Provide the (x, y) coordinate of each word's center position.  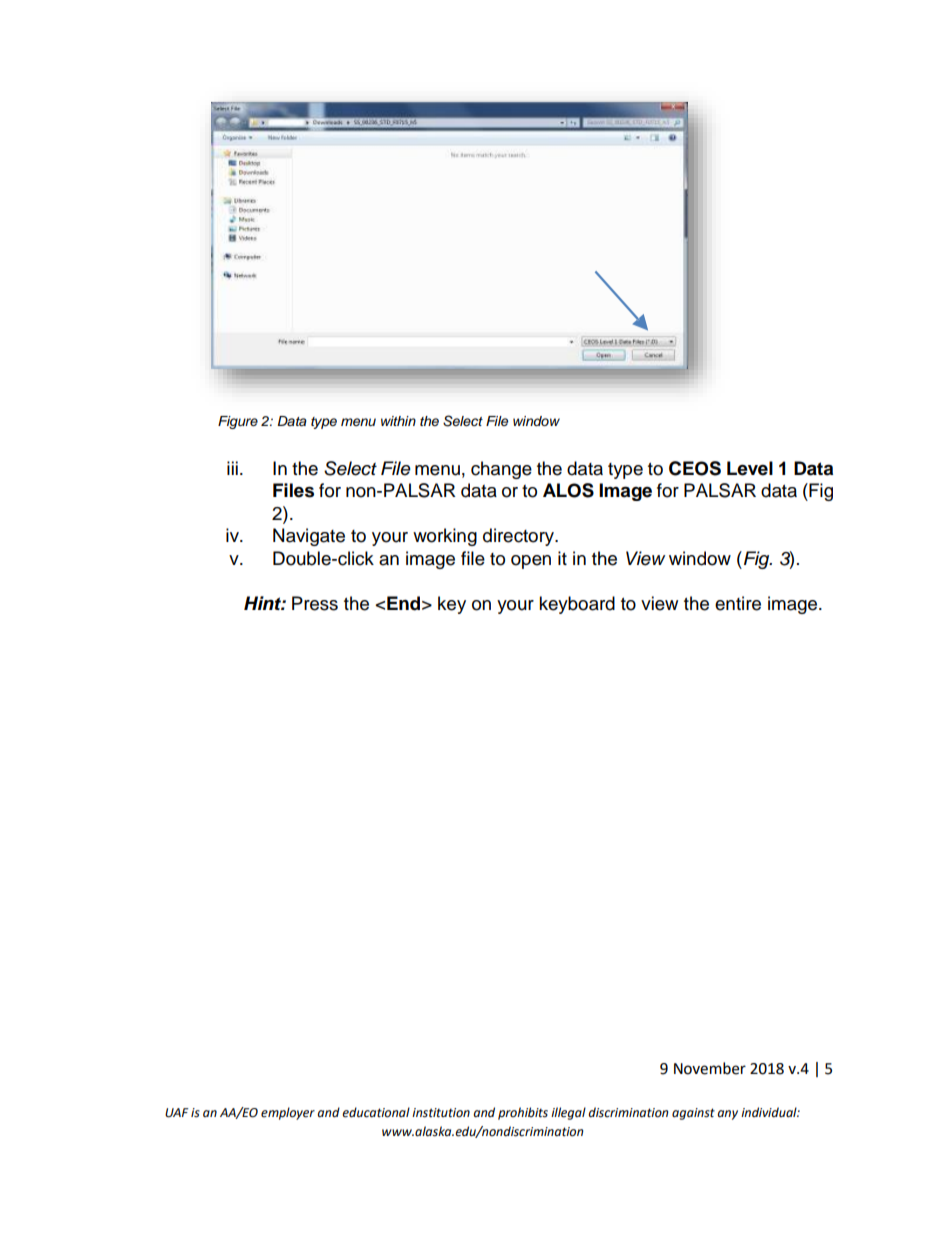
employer (288, 1113)
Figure (238, 422)
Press (315, 603)
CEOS (695, 468)
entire (738, 603)
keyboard (577, 605)
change (501, 470)
